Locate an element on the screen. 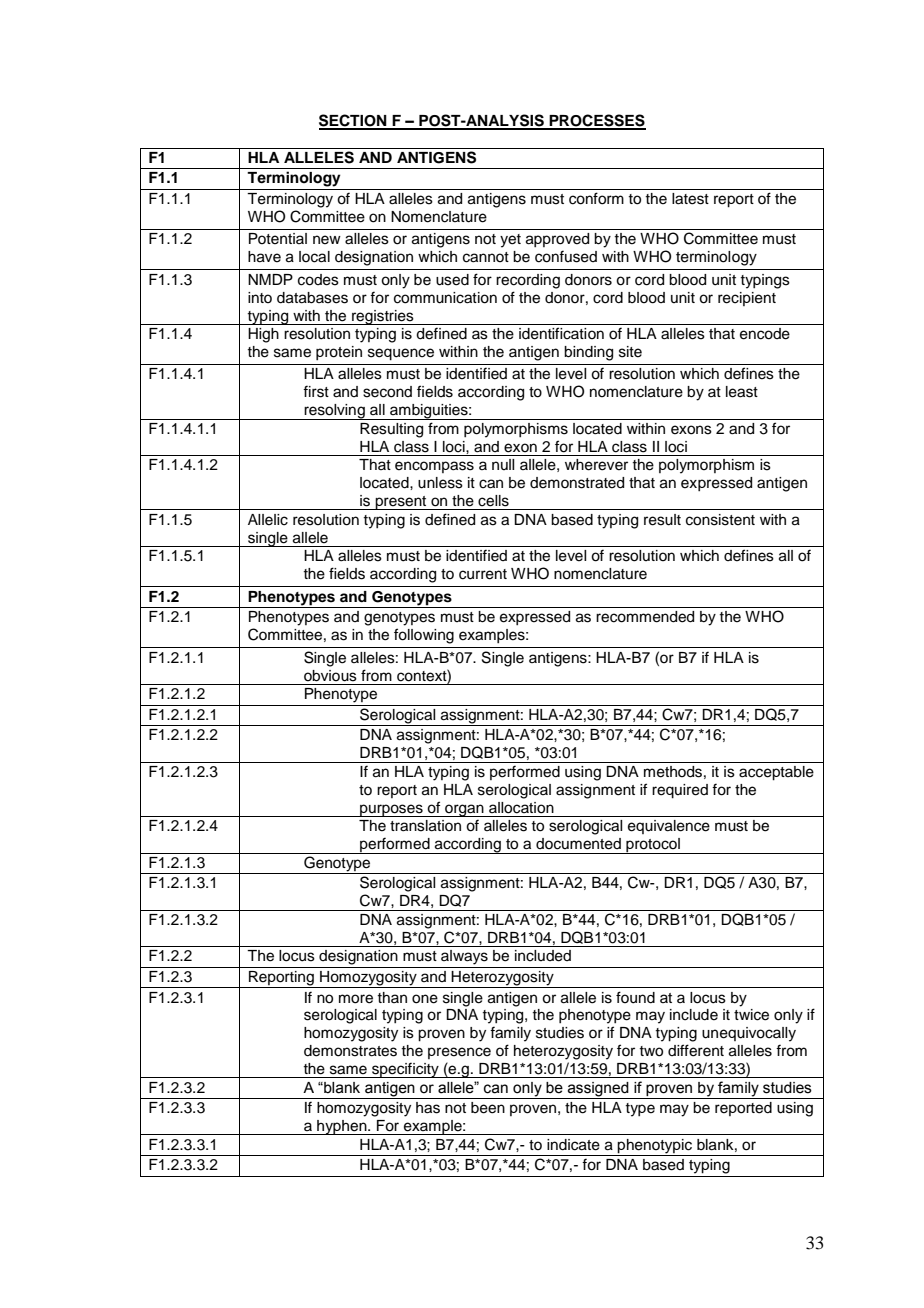 Image resolution: width=924 pixels, height=1308 pixels. required is located at coordinates (680, 791).
